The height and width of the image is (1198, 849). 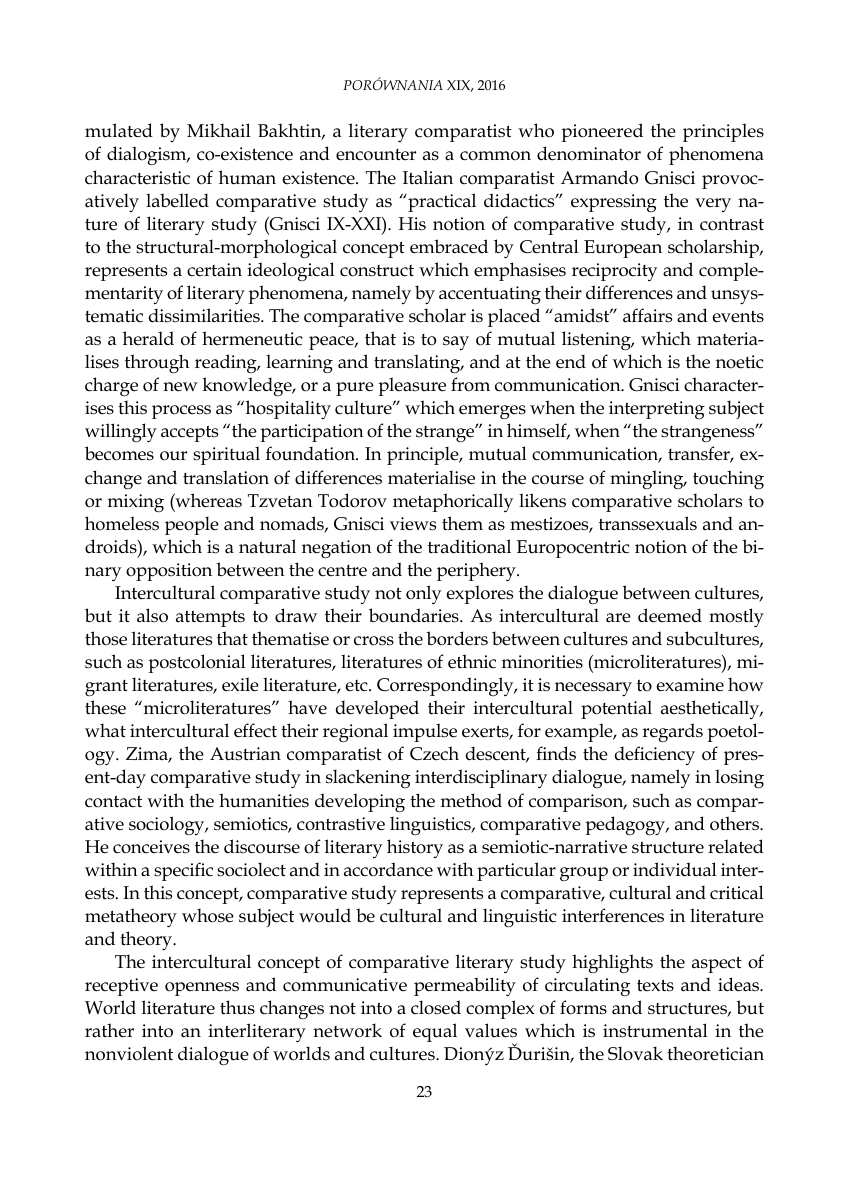 I want to click on say, so click(x=456, y=343).
